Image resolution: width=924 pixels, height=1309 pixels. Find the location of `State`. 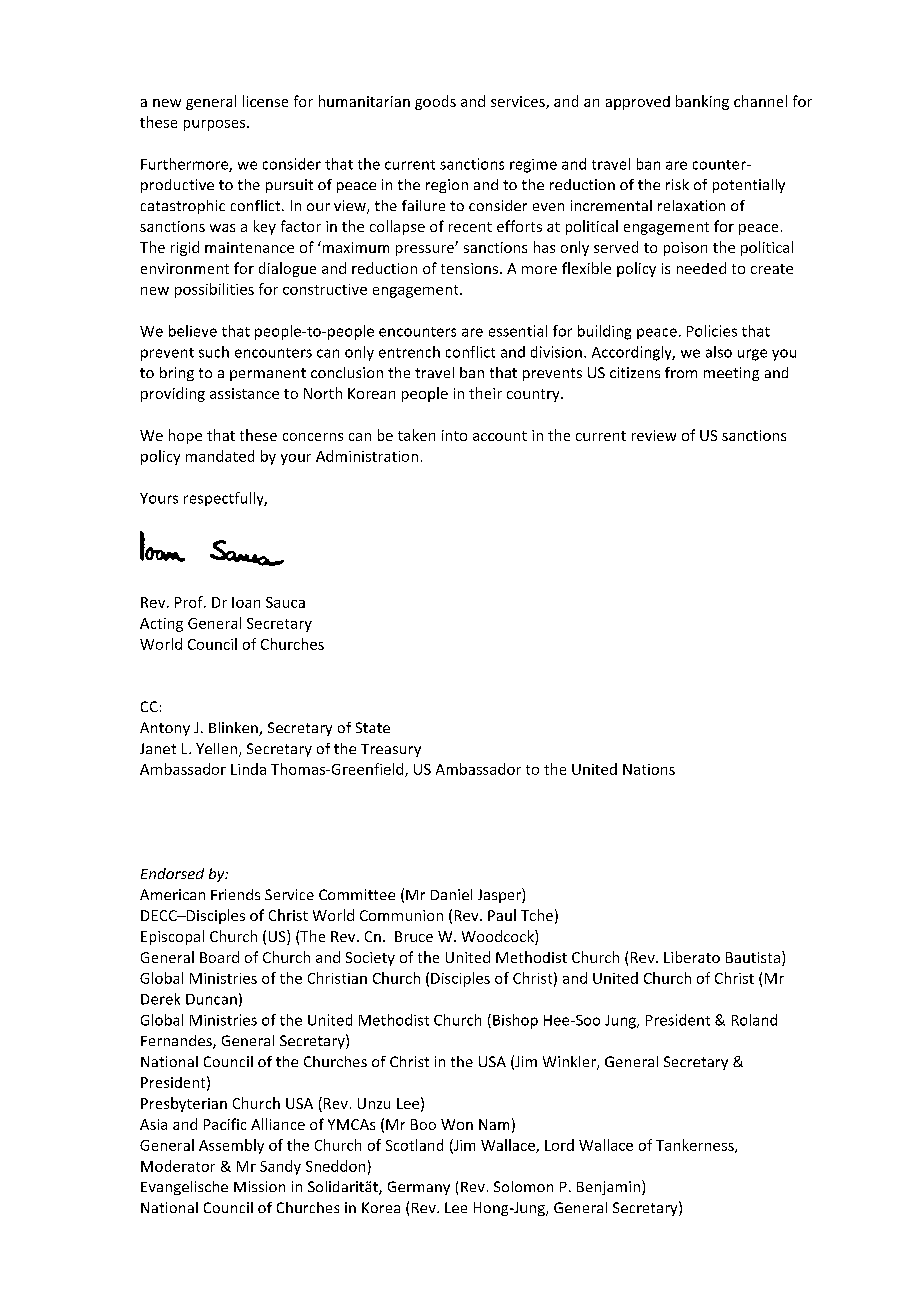

State is located at coordinates (373, 727).
